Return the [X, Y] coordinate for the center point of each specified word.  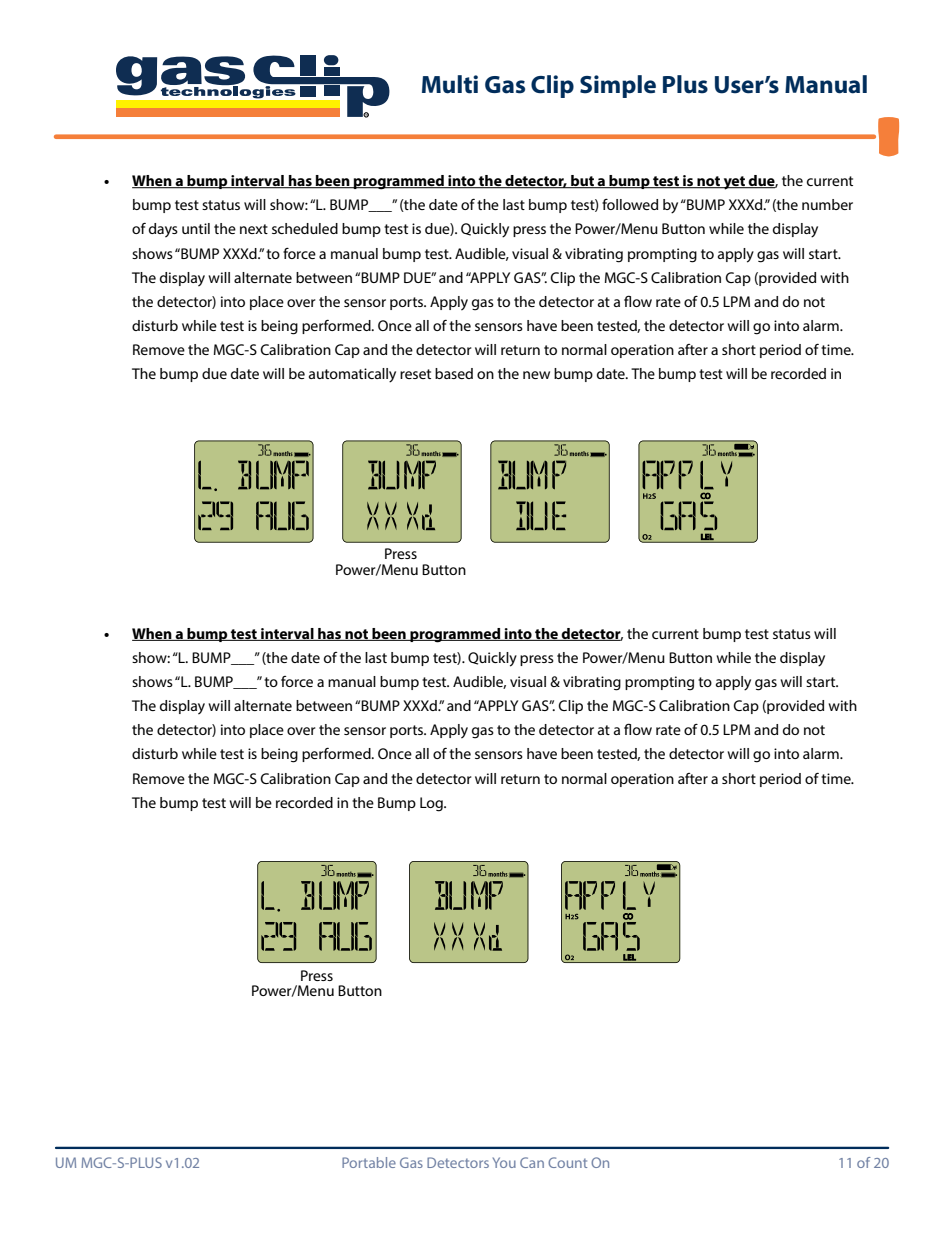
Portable [369, 1162]
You [504, 1162]
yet [734, 183]
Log [432, 804]
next [254, 229]
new [536, 375]
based [454, 373]
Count [567, 1162]
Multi [450, 84]
